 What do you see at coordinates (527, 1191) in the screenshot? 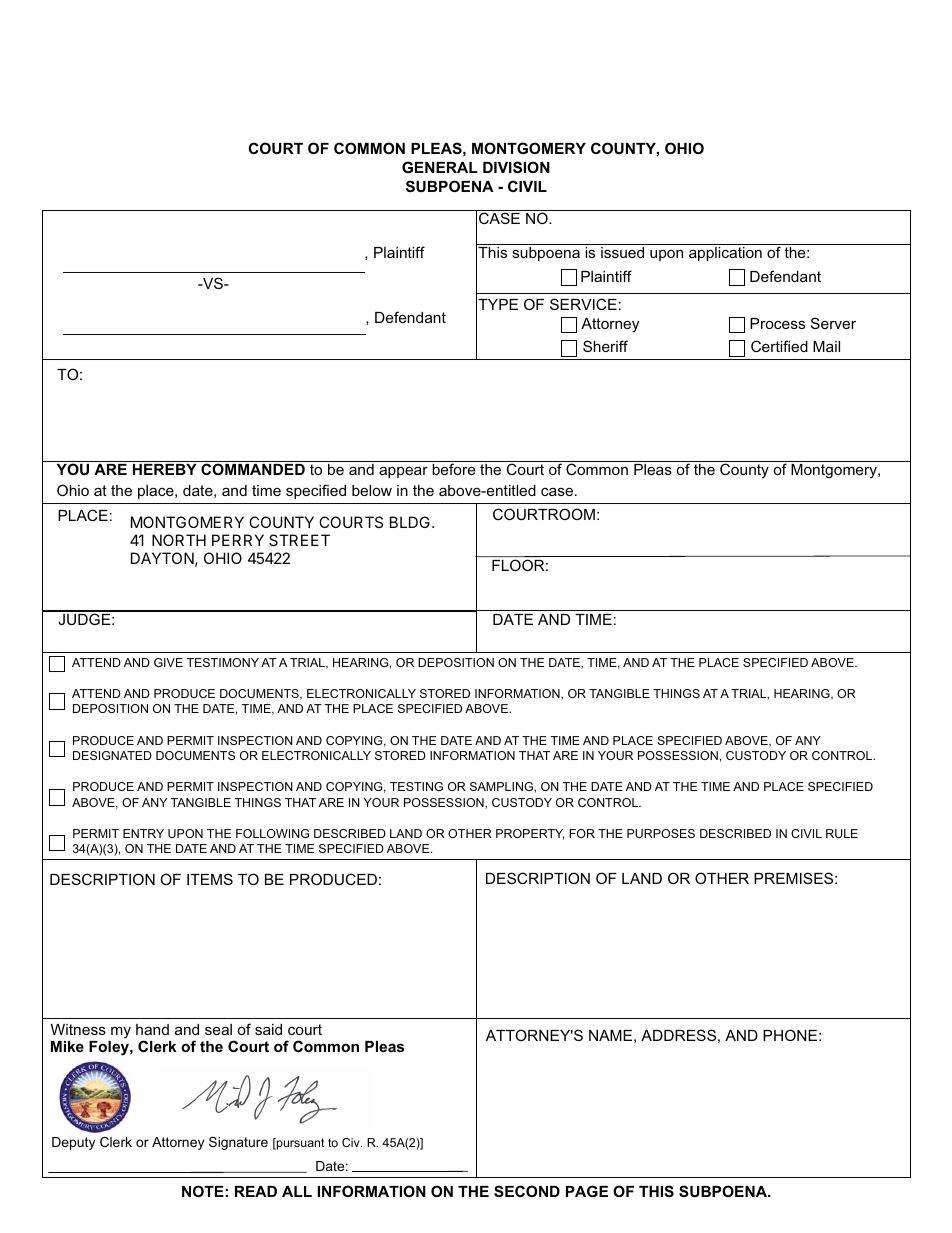
I see `SECOND` at bounding box center [527, 1191].
